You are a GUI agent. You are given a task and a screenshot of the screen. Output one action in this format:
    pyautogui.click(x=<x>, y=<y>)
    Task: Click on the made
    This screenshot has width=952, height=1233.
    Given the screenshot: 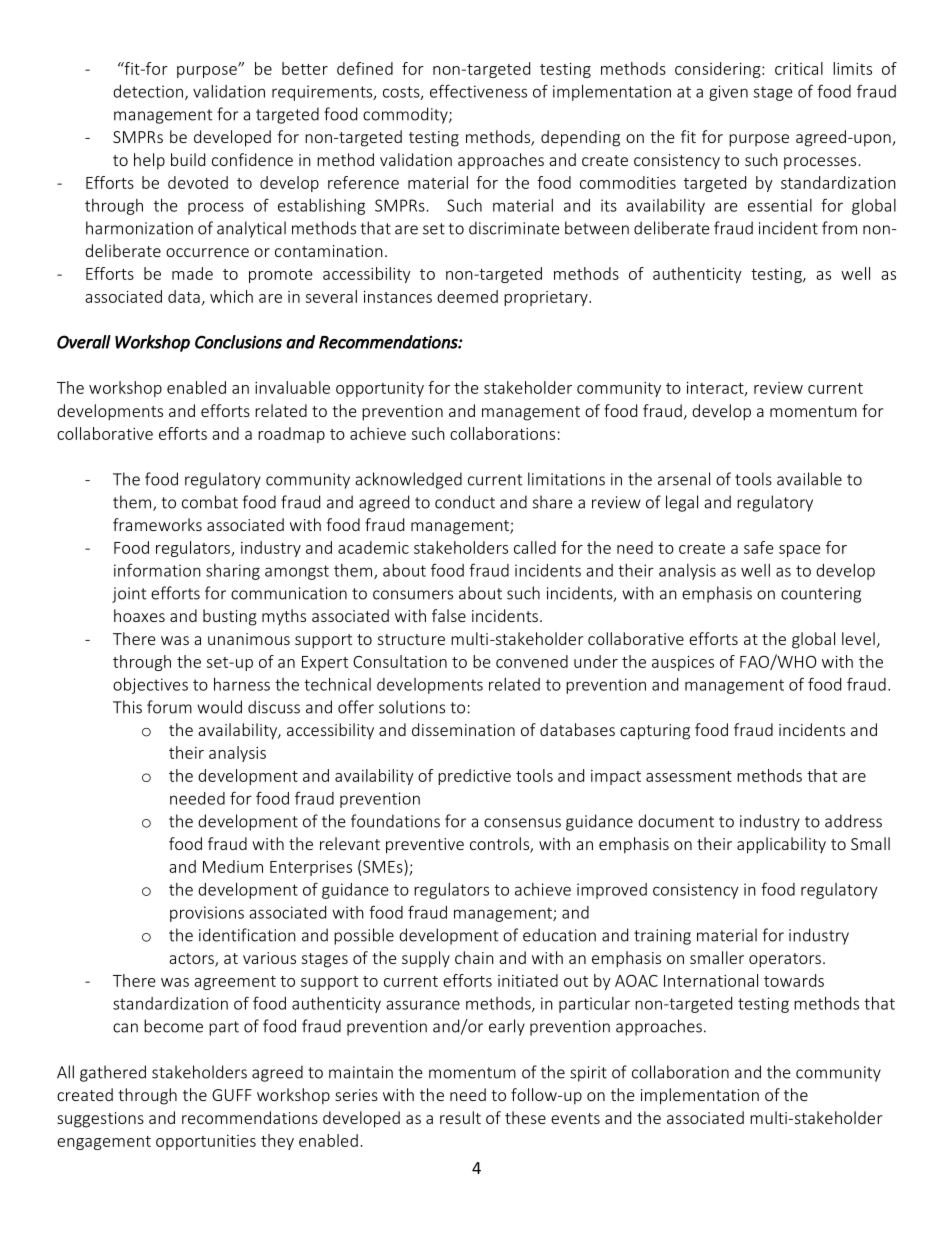 What is the action you would take?
    pyautogui.click(x=192, y=273)
